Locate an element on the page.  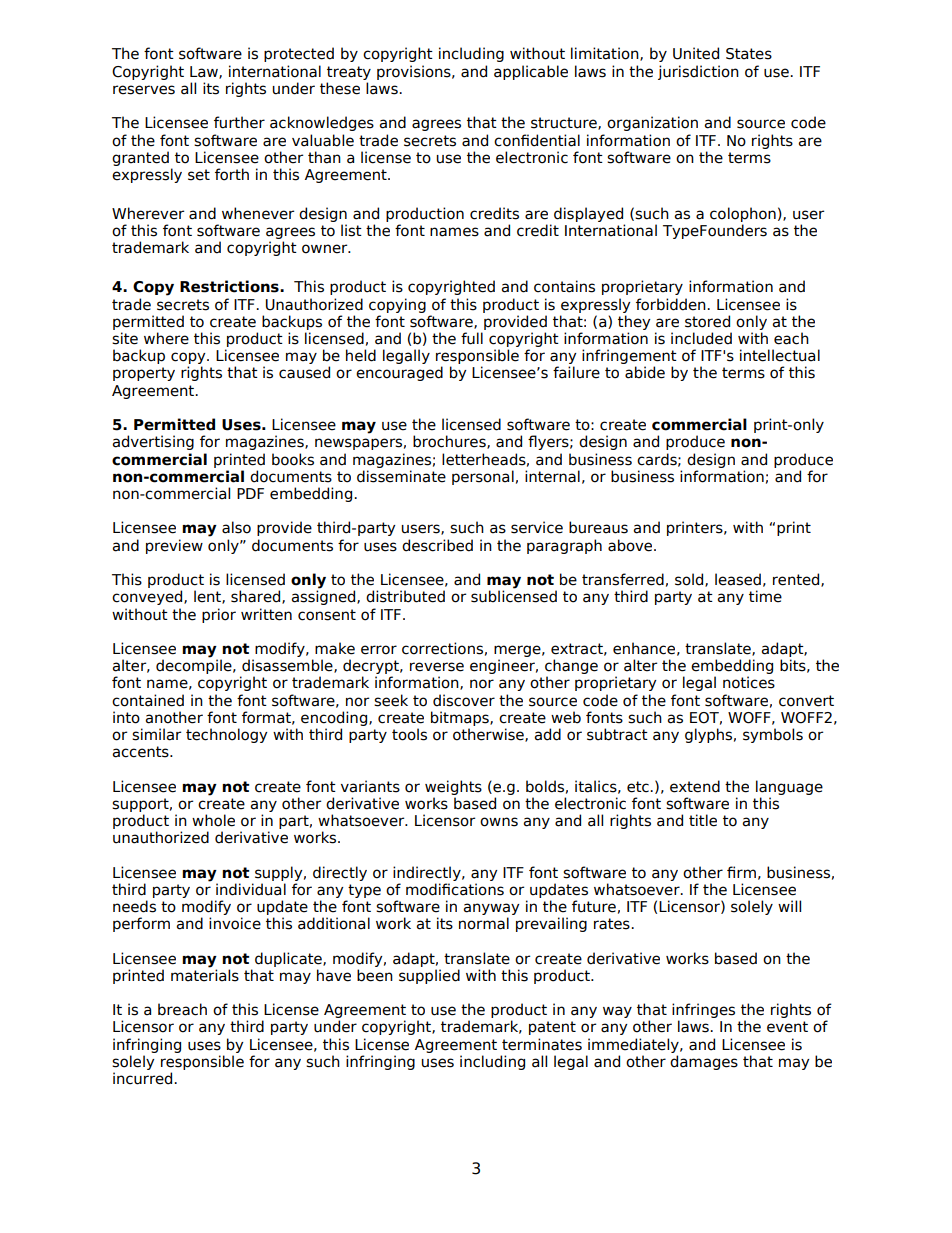
jurisdiction is located at coordinates (698, 72).
